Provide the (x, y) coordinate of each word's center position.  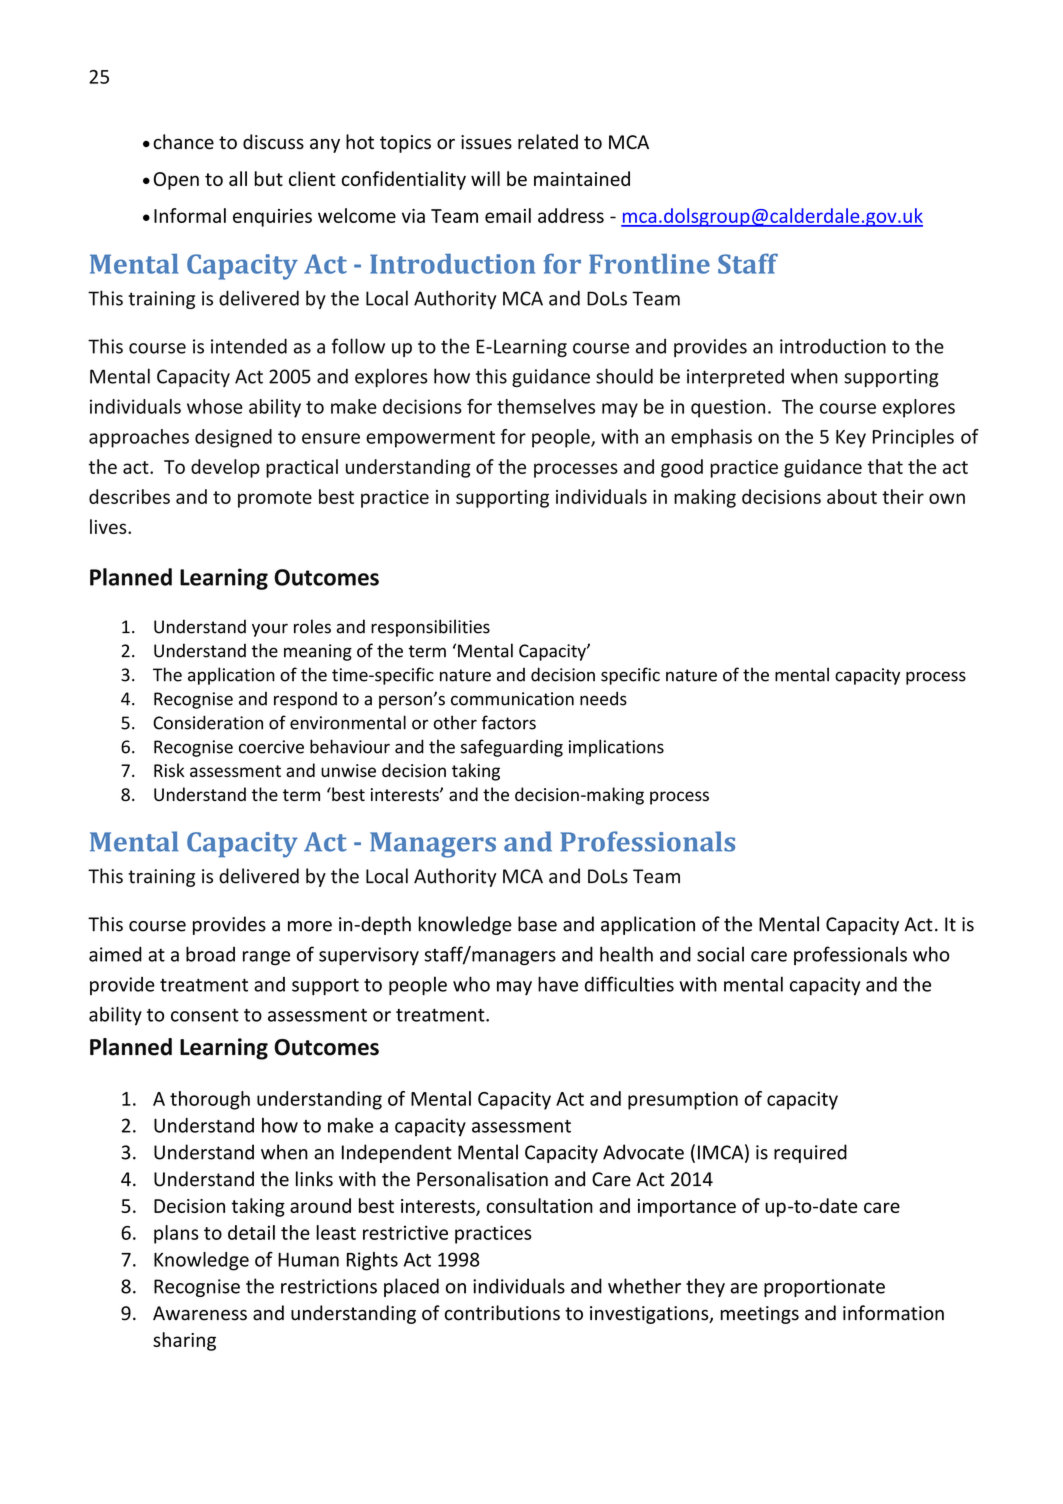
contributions (502, 1313)
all (238, 178)
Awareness (200, 1313)
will (485, 178)
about (852, 496)
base (537, 924)
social (720, 954)
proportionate (824, 1288)
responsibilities (430, 628)
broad (210, 954)
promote (275, 499)
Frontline (649, 264)
